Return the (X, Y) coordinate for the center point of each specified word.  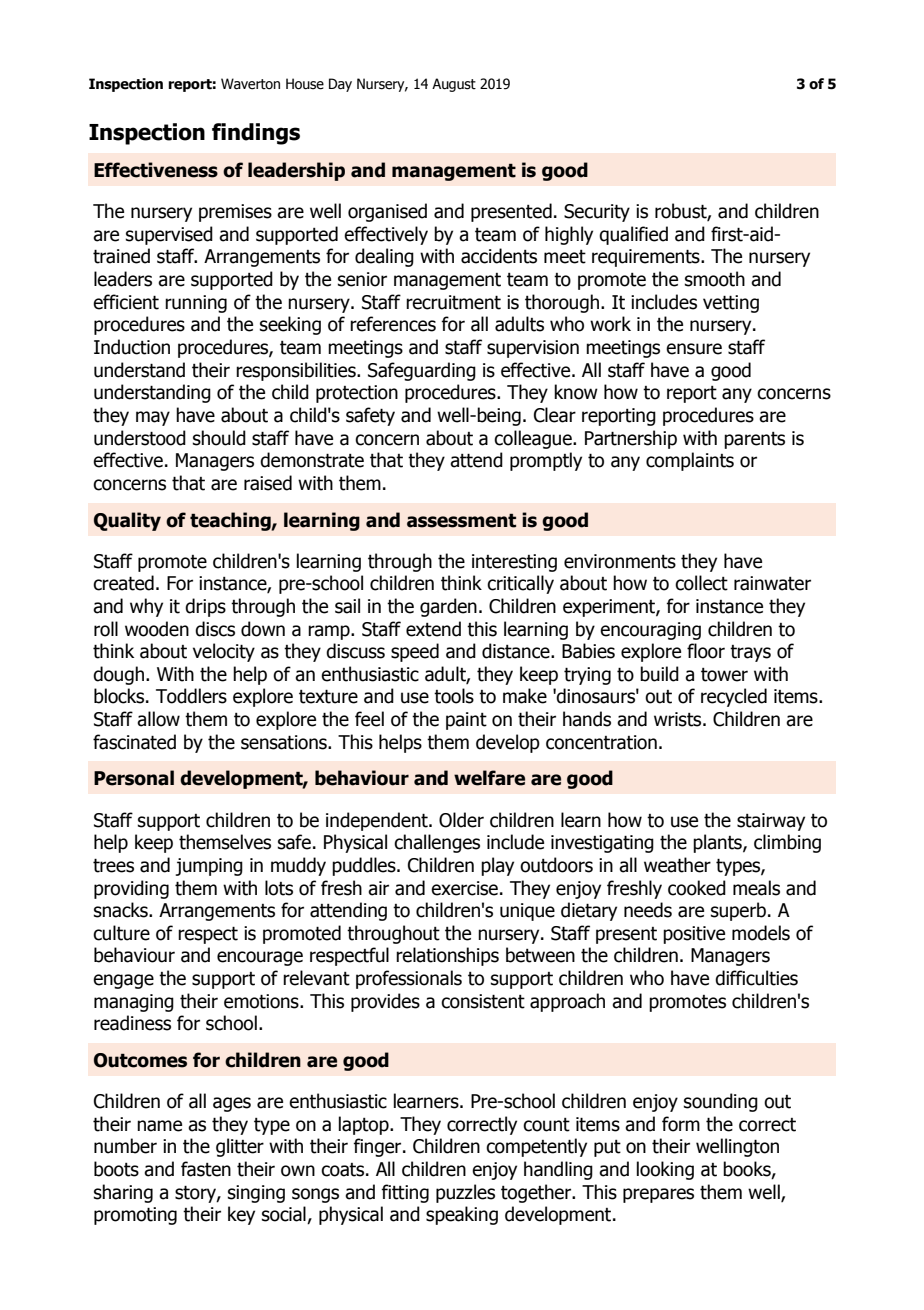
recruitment (453, 302)
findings (256, 134)
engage (123, 981)
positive (694, 935)
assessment (461, 521)
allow (158, 719)
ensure (694, 349)
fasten (206, 1169)
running (196, 304)
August (454, 85)
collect (701, 583)
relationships (447, 956)
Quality (127, 521)
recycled (734, 697)
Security (597, 213)
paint (466, 721)
